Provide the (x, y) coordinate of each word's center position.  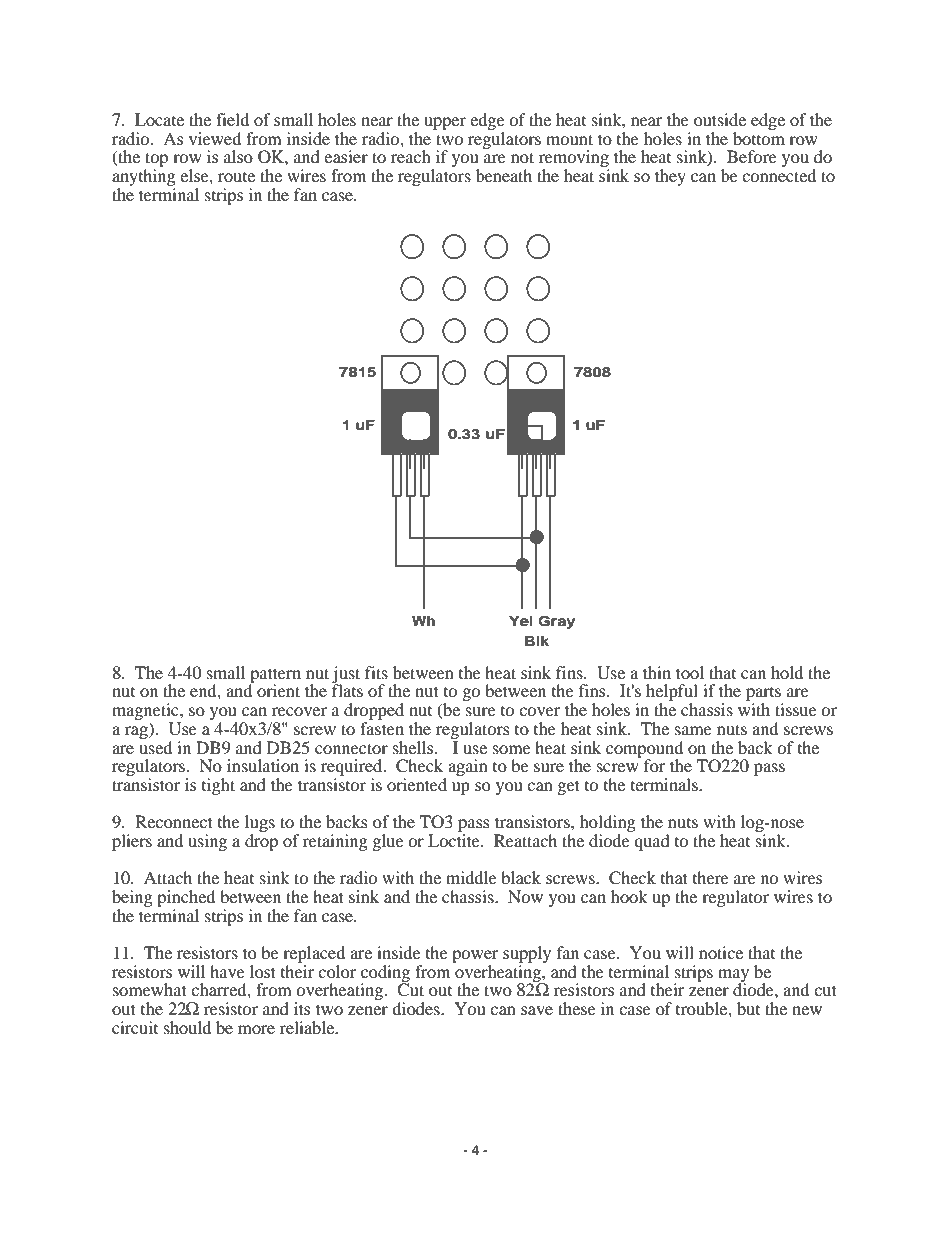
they (670, 177)
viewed (215, 138)
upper (445, 123)
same (693, 730)
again (468, 767)
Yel (521, 621)
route (236, 176)
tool (690, 672)
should (187, 1027)
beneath (504, 175)
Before (752, 156)
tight (218, 786)
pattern (275, 676)
